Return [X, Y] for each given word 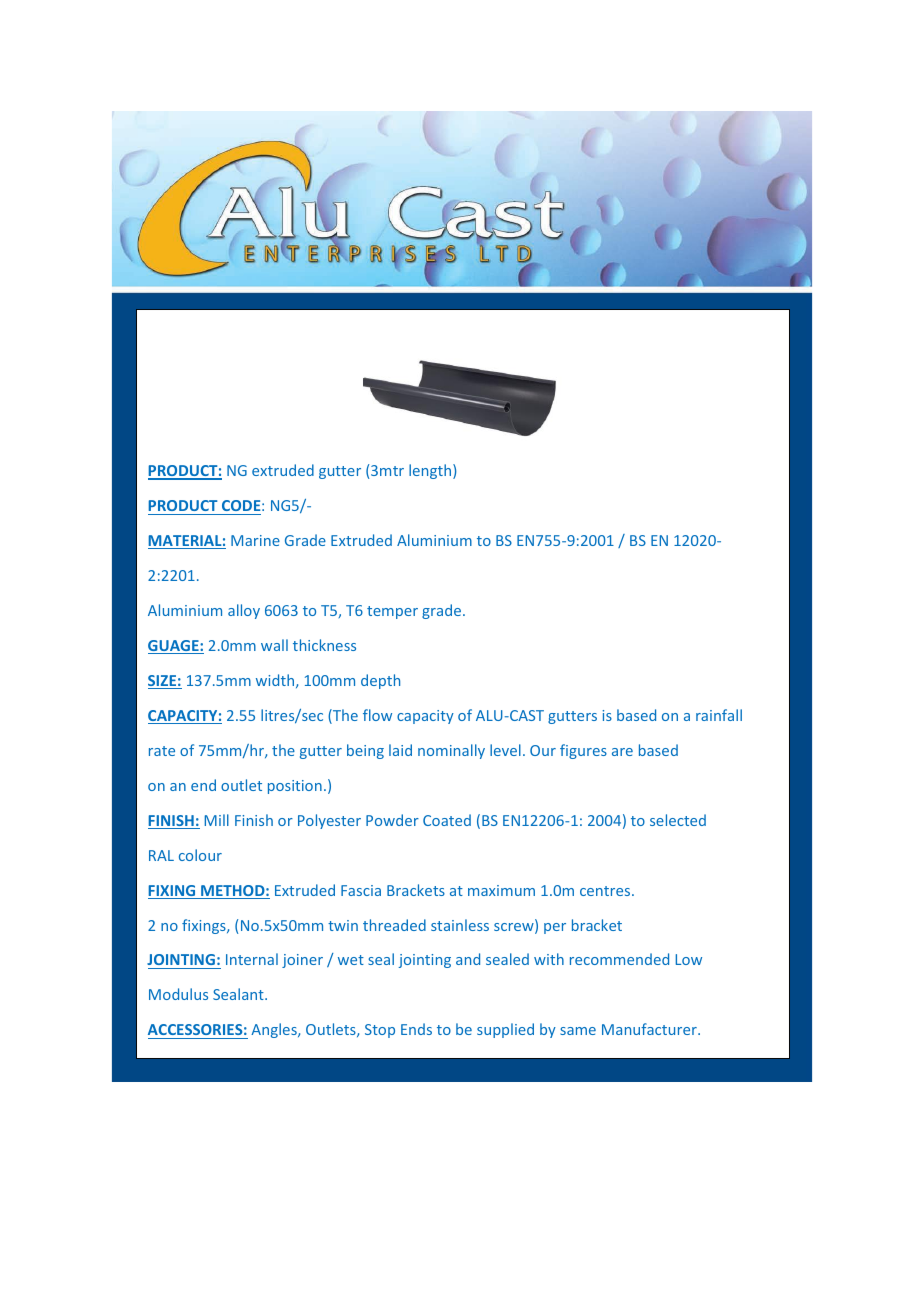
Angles [275, 1030]
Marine [255, 540]
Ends [416, 1029]
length [431, 471]
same [578, 1031]
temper [392, 612]
